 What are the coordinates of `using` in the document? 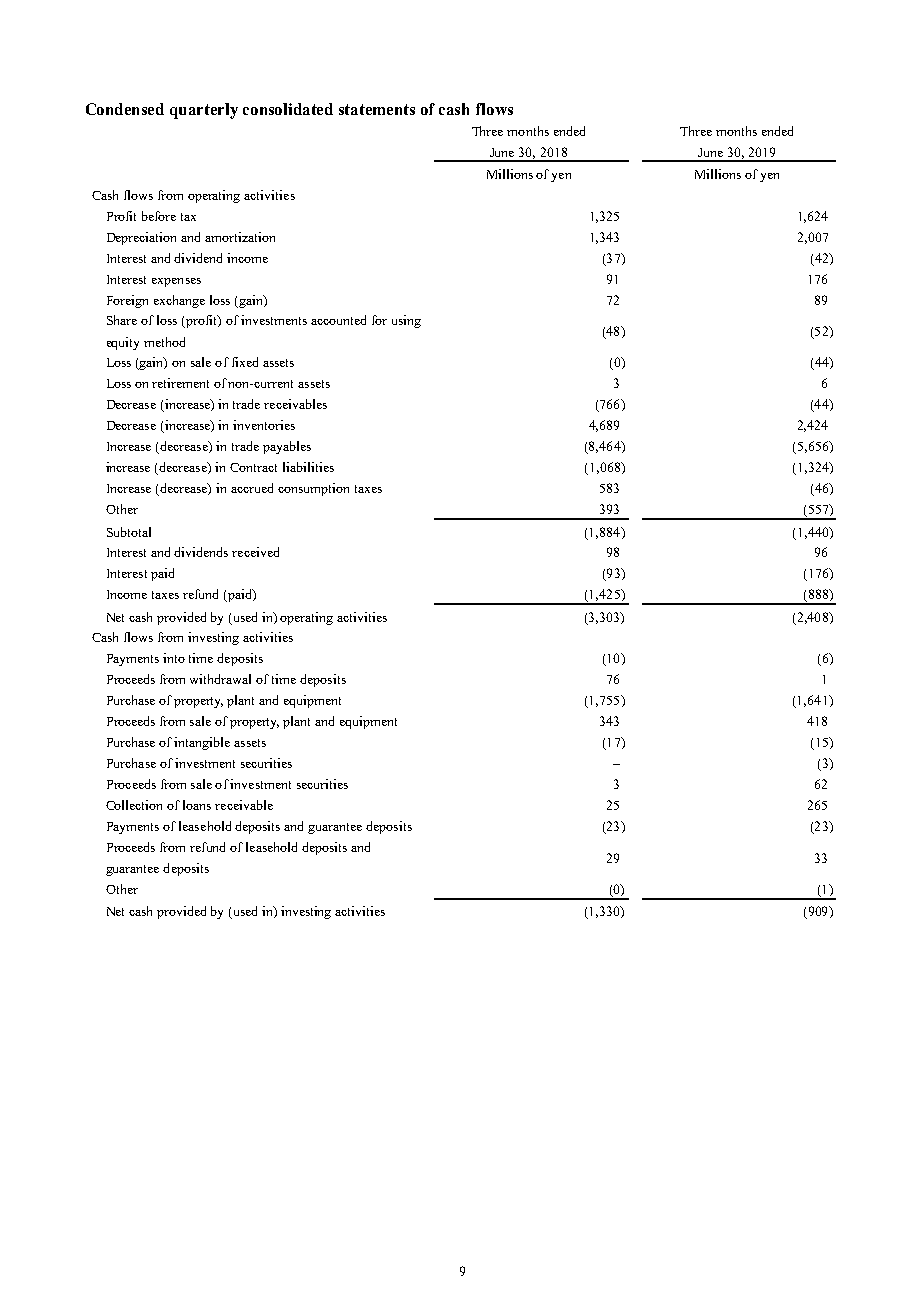 It's located at (406, 321).
